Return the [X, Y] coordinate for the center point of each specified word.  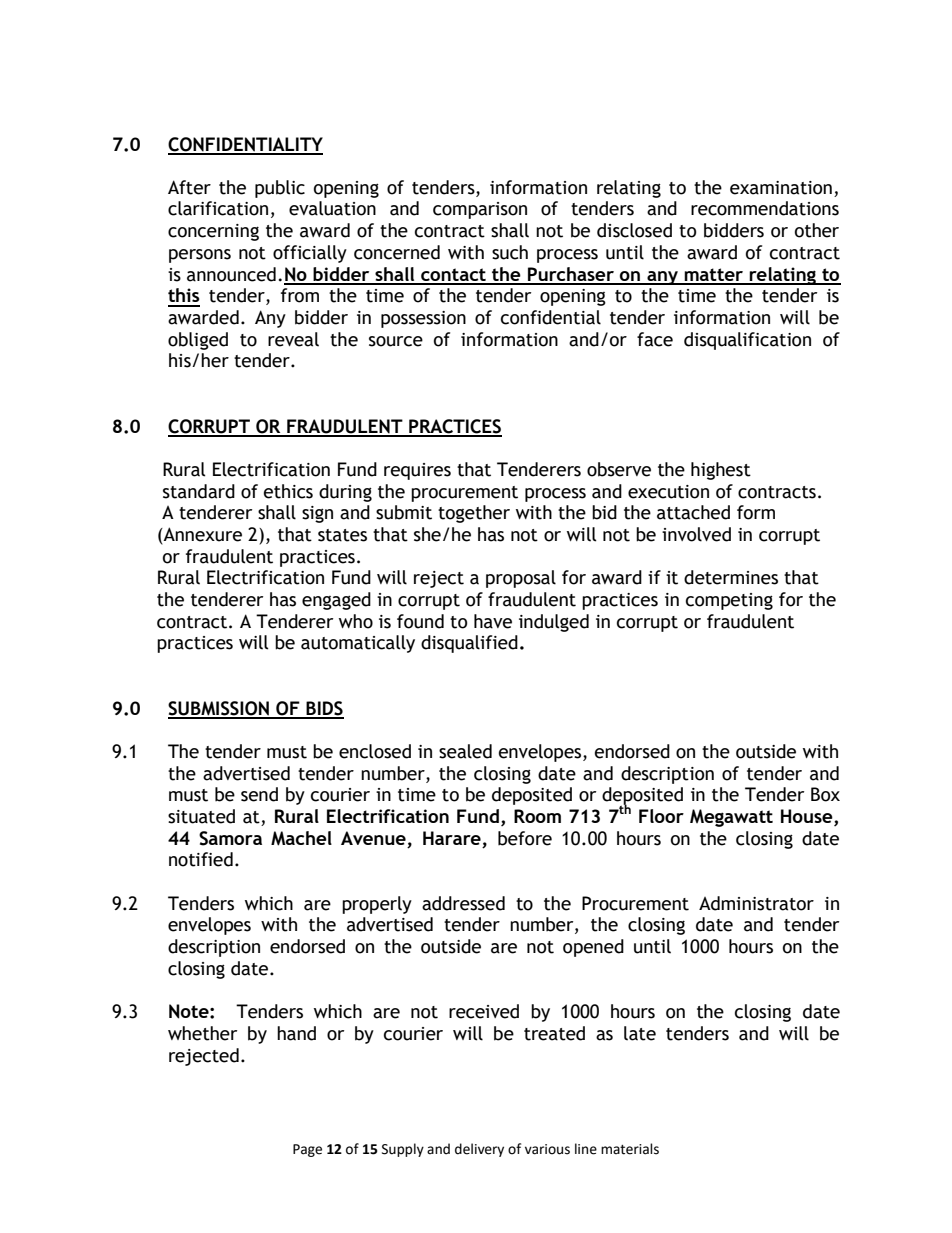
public [280, 189]
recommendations [765, 208]
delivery [479, 1150]
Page [307, 1150]
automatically [358, 644]
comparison [480, 210]
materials [630, 1149]
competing [729, 601]
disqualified [469, 644]
